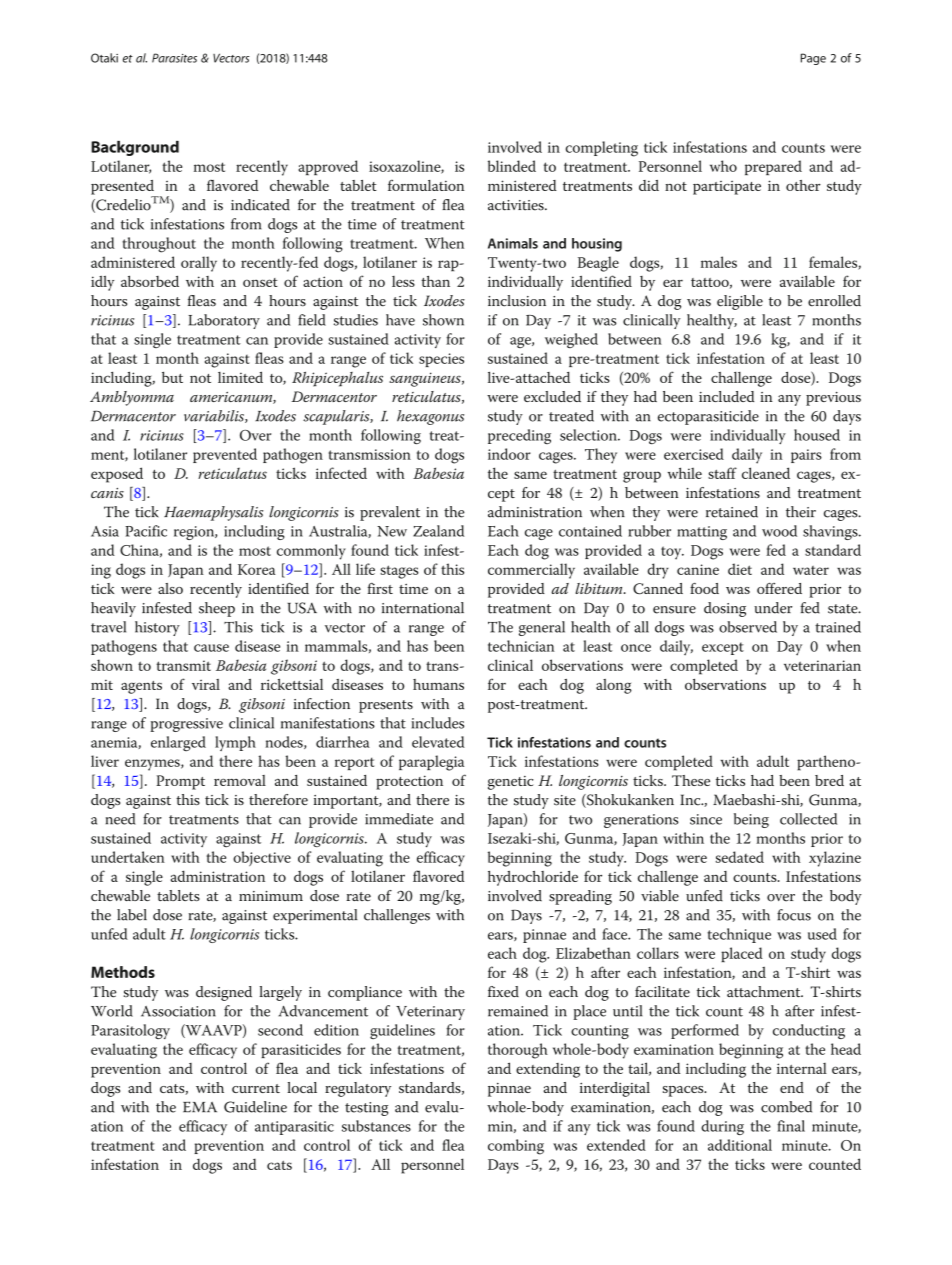 This screenshot has height=1265, width=952. What do you see at coordinates (135, 148) in the screenshot?
I see `Background` at bounding box center [135, 148].
